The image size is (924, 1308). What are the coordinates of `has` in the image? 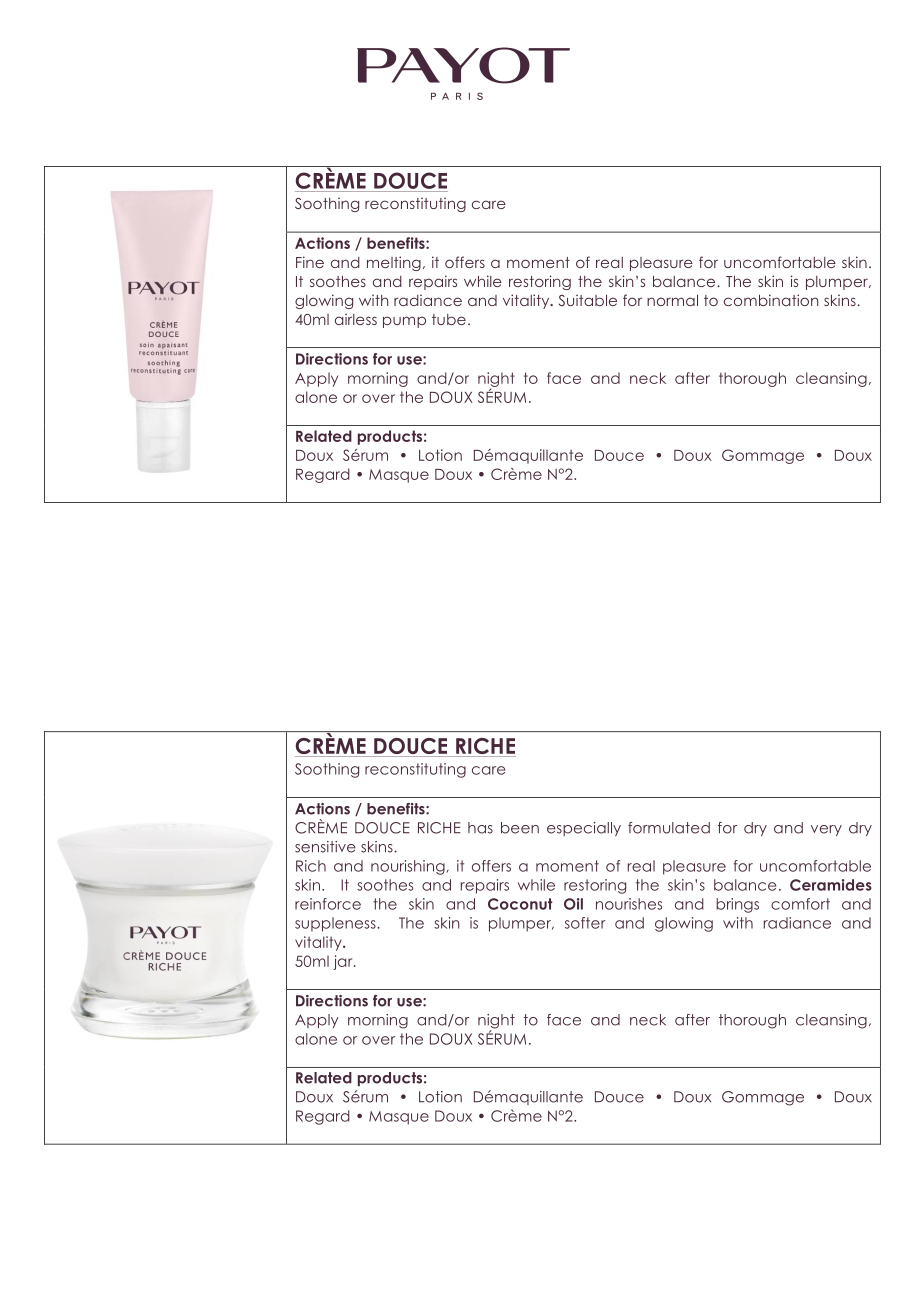 It's located at (480, 828).
